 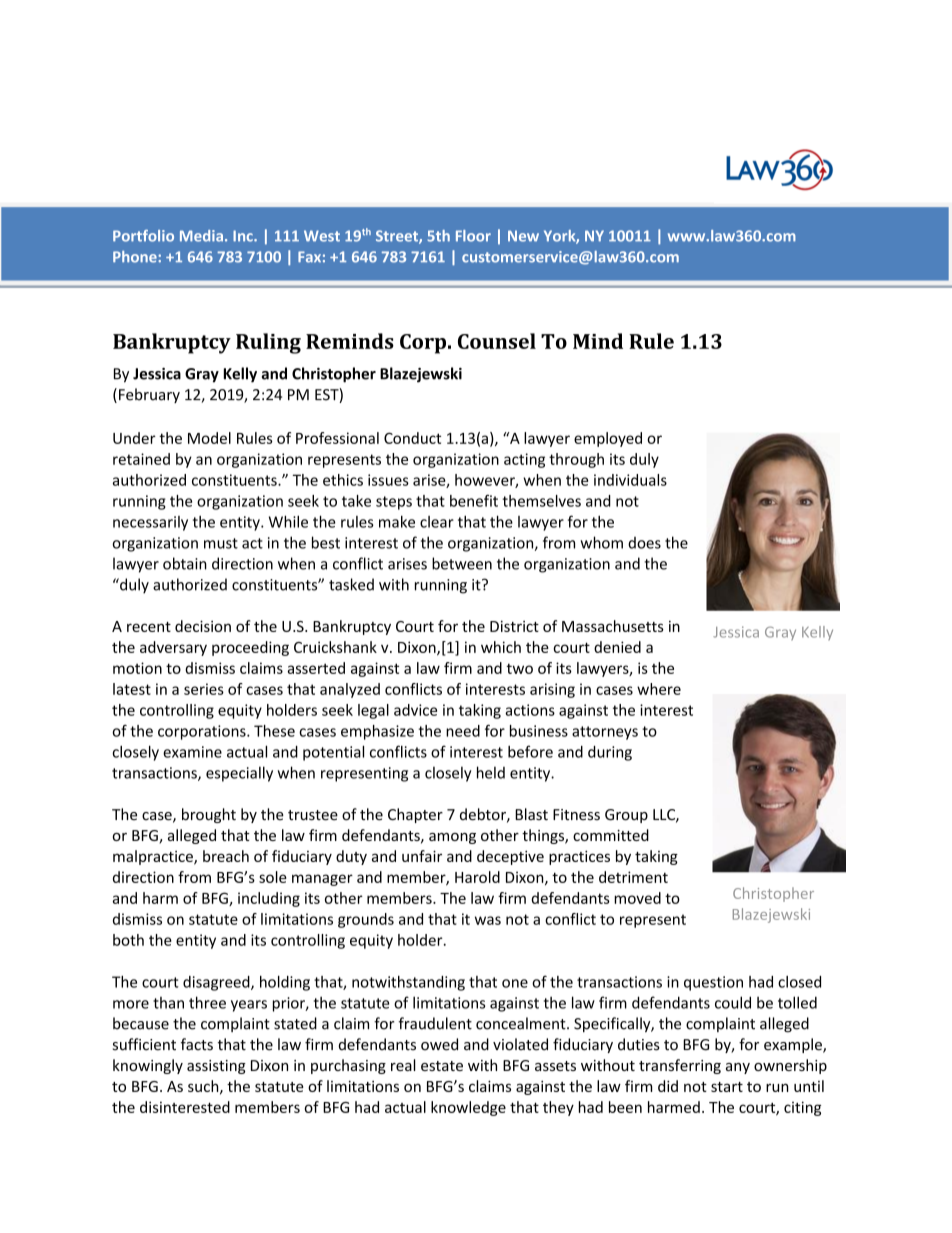 What do you see at coordinates (473, 236) in the document?
I see `Floor` at bounding box center [473, 236].
